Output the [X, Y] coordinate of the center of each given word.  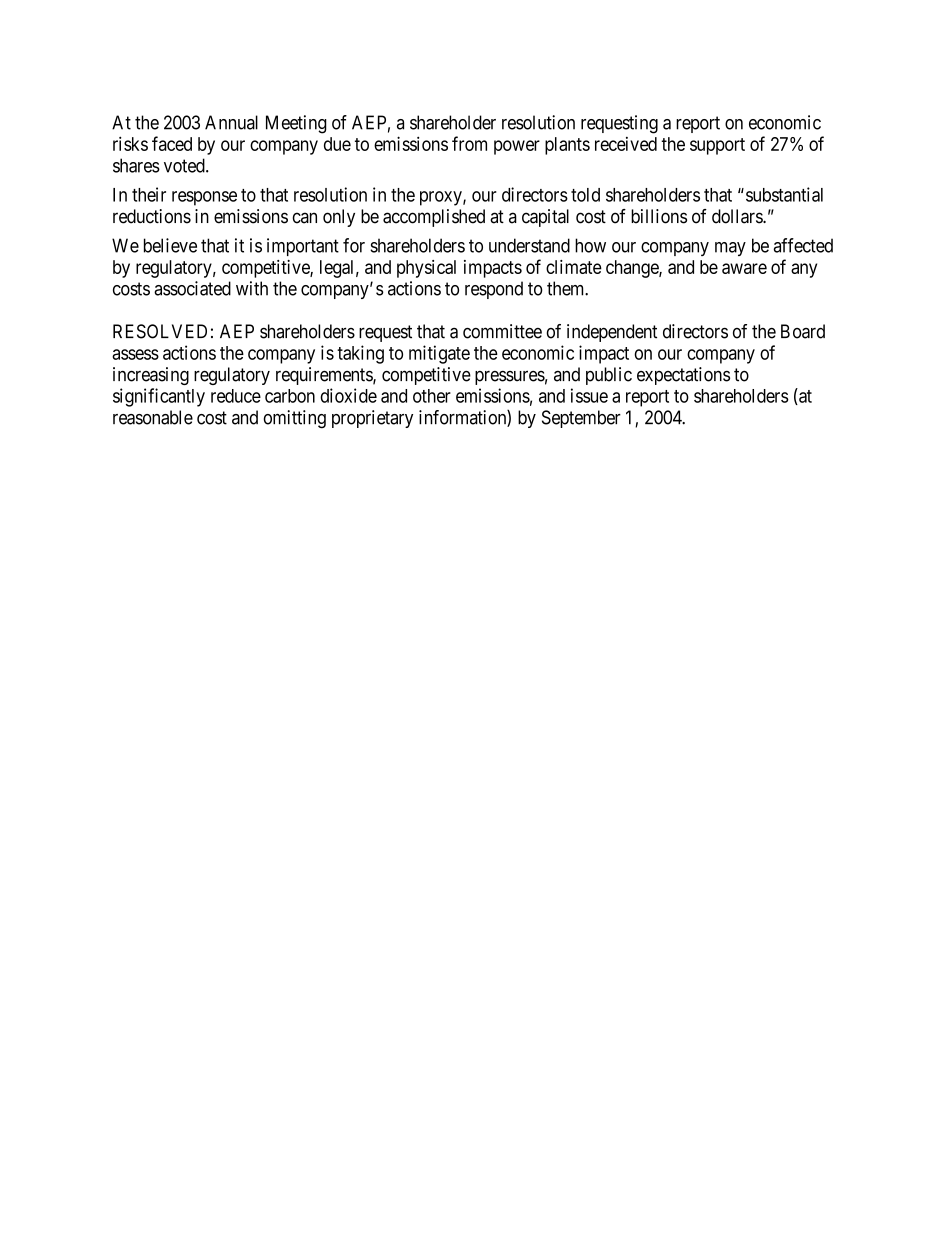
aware [744, 268]
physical [426, 269]
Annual [231, 122]
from [469, 143]
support [717, 146]
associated [192, 288]
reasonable [153, 417]
